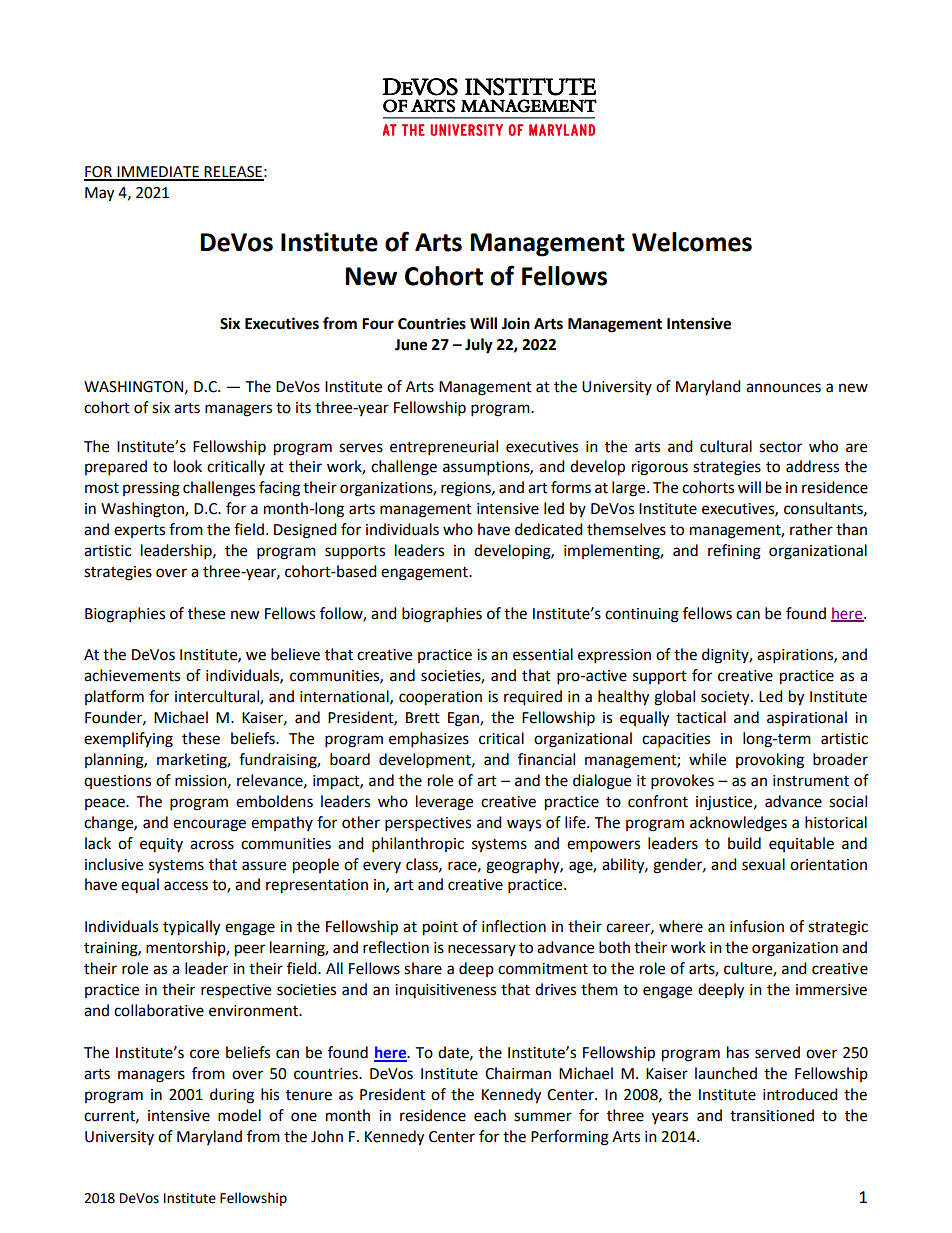 The image size is (952, 1233). Describe the element at coordinates (543, 654) in the page. I see `essential` at that location.
